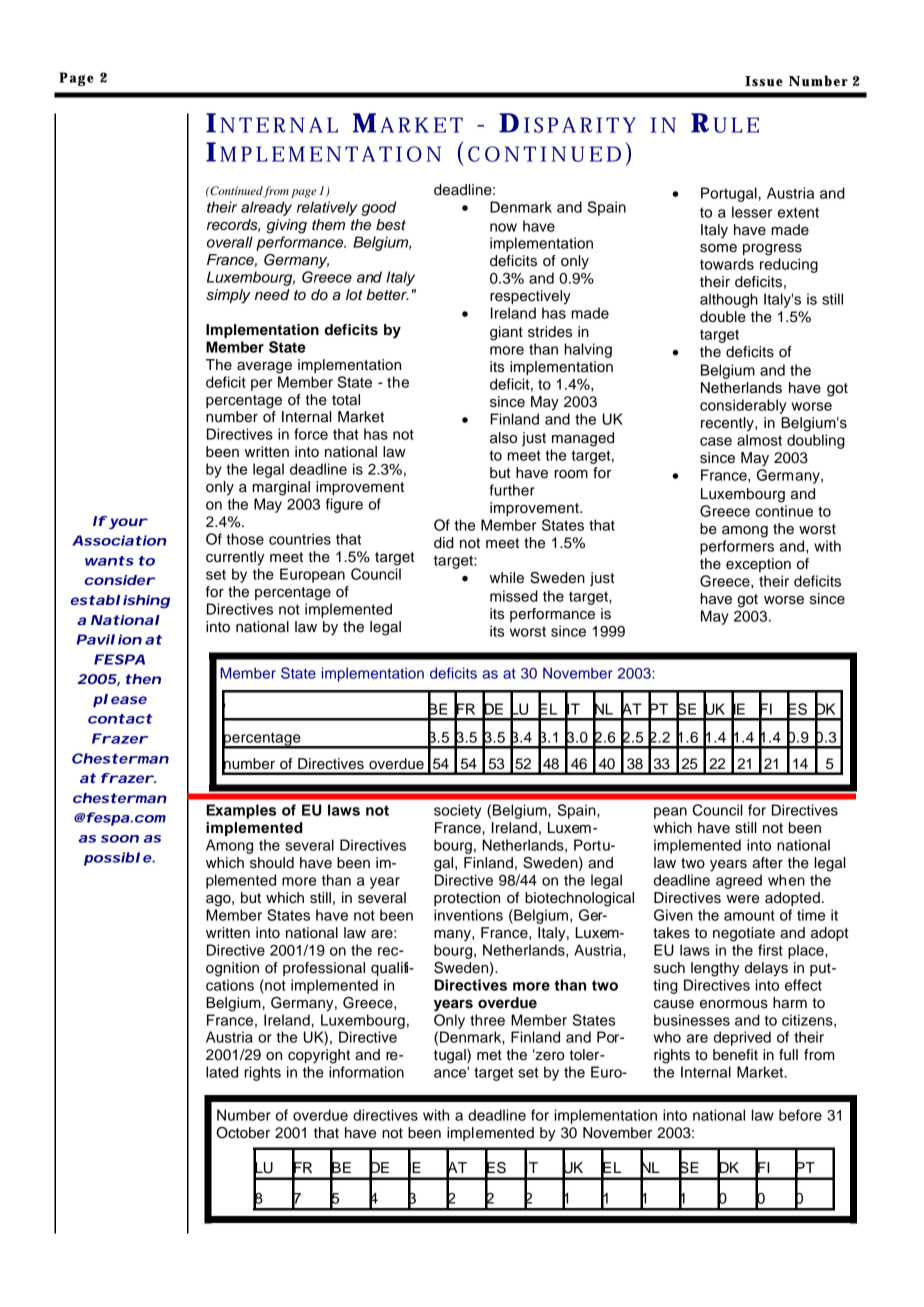  I want to click on exception, so click(758, 565).
